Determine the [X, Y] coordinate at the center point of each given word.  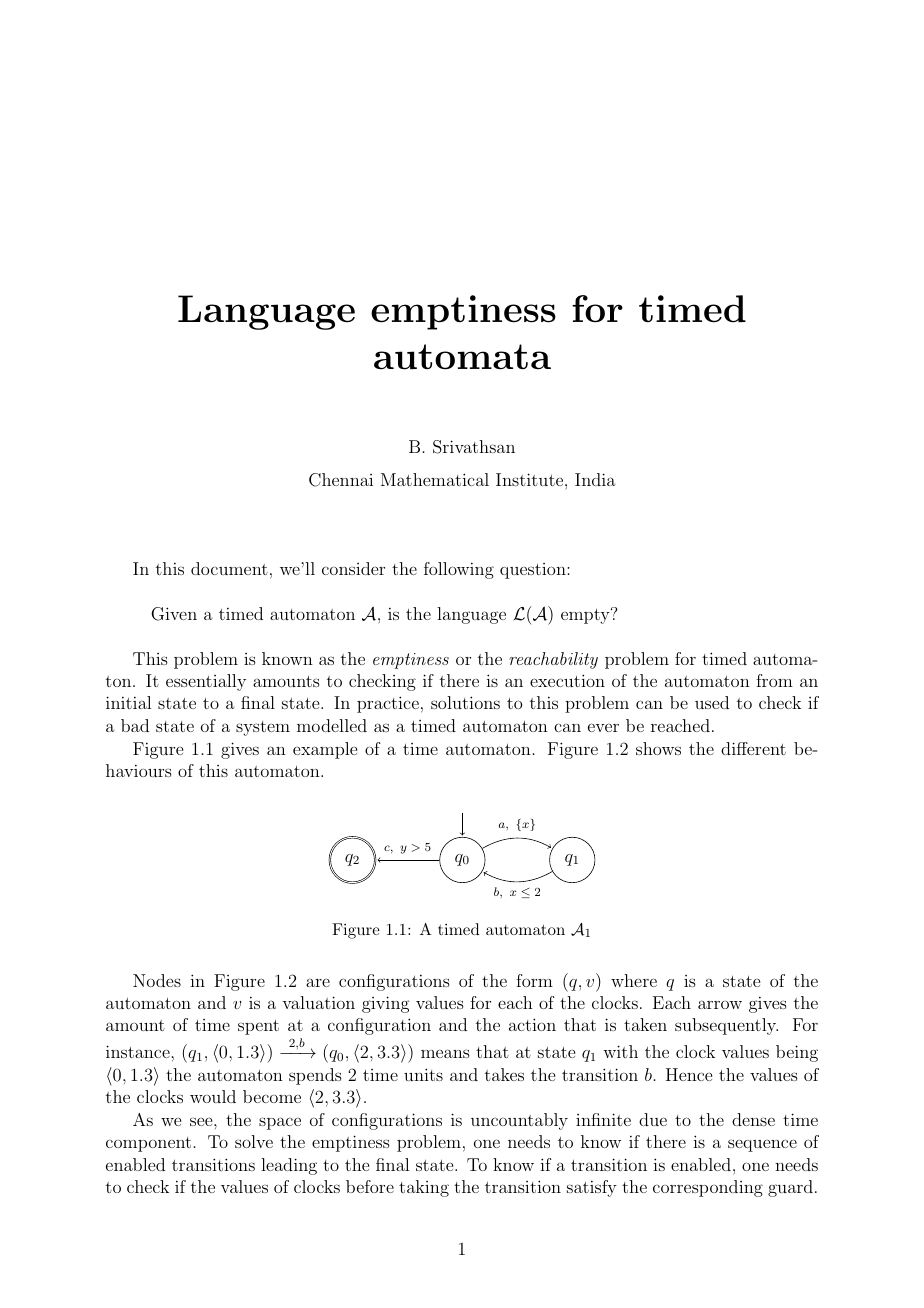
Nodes [157, 980]
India [595, 479]
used [712, 702]
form [534, 980]
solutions [465, 702]
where [634, 980]
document [229, 568]
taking [424, 1188]
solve [254, 1141]
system [263, 728]
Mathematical [435, 479]
